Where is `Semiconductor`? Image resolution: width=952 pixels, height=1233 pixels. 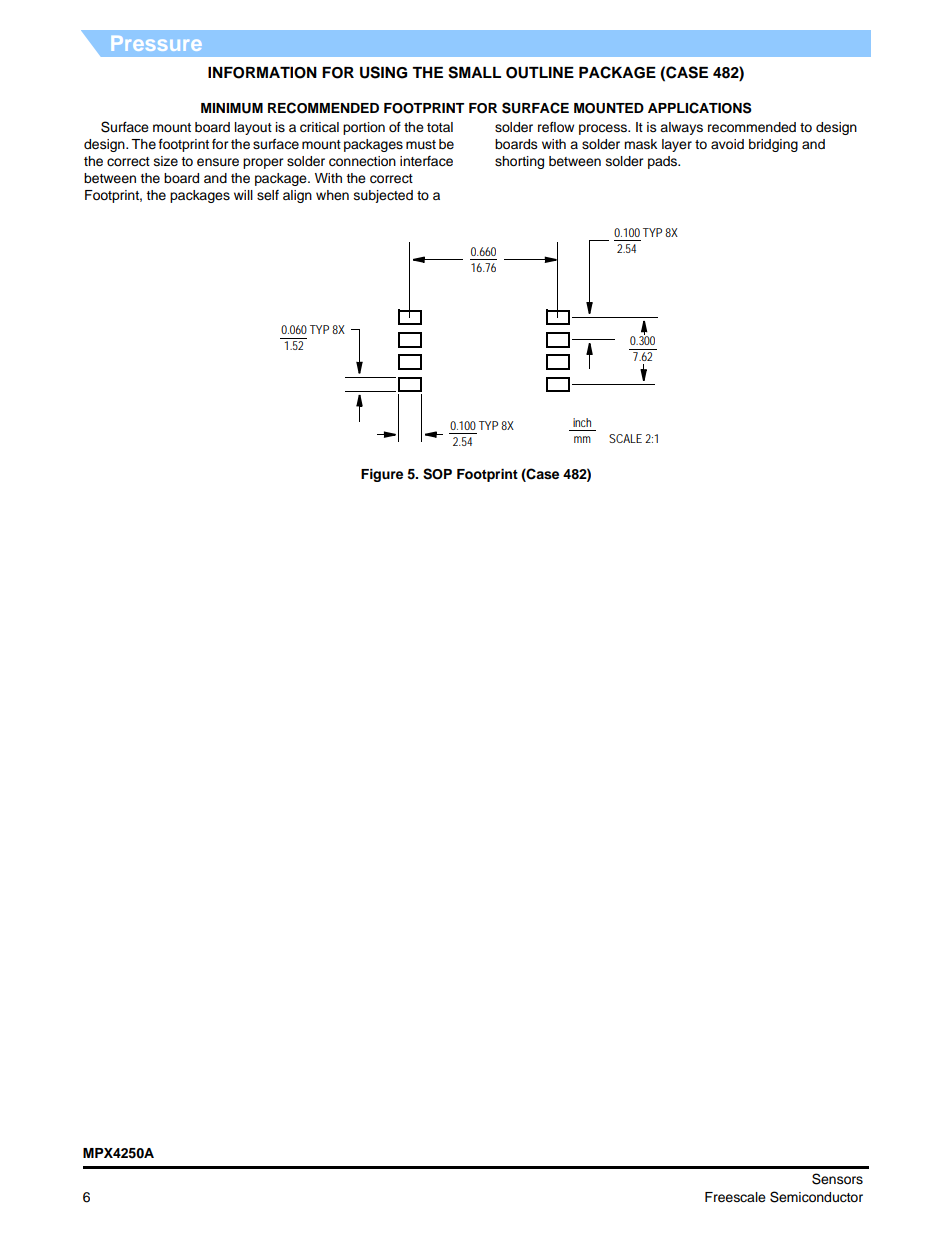
Semiconductor is located at coordinates (816, 1197).
